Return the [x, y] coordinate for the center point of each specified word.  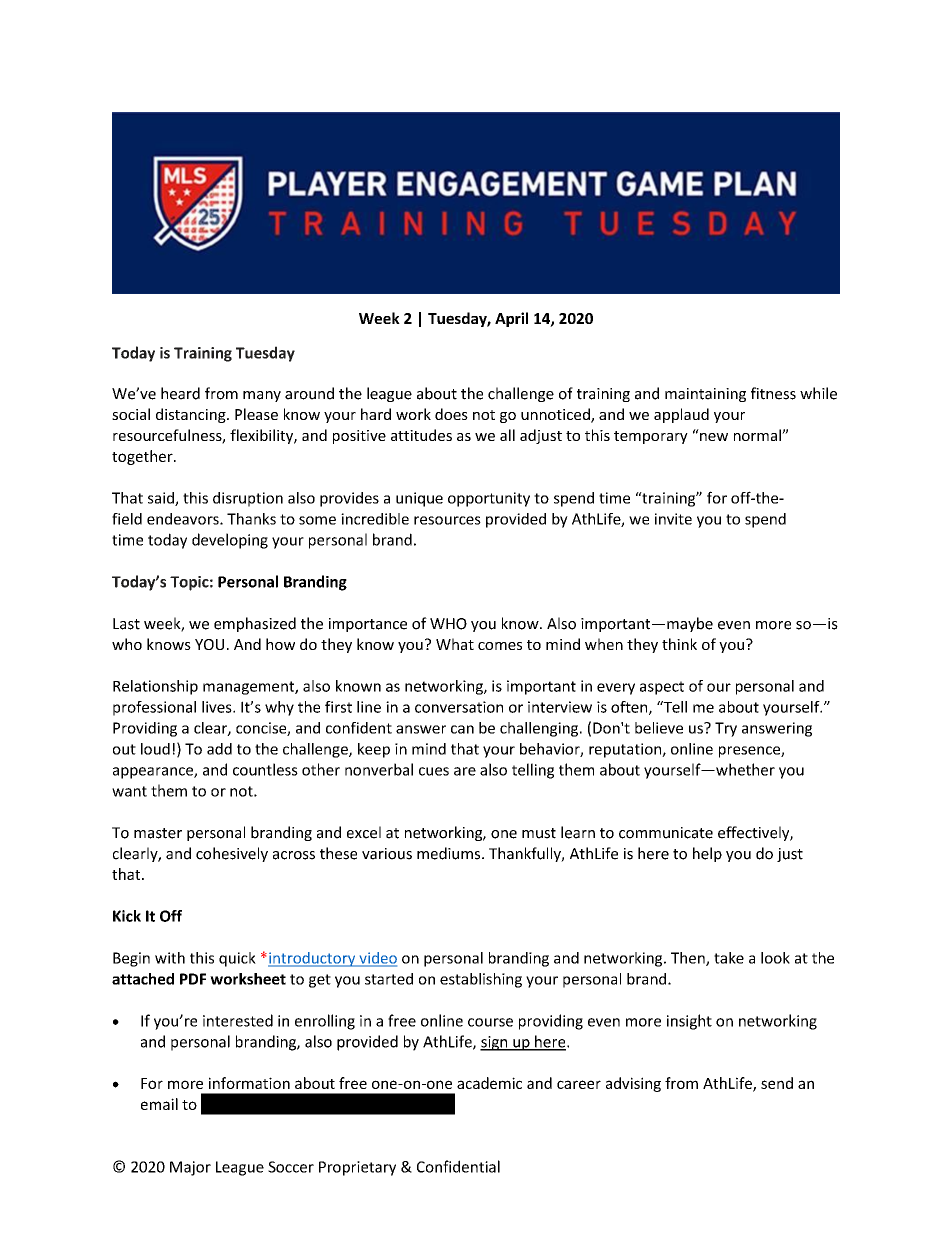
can [462, 729]
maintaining [705, 395]
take [729, 958]
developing [230, 541]
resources [447, 520]
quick [237, 959]
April [511, 319]
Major [190, 1168]
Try [726, 729]
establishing [481, 980]
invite [673, 519]
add [219, 749]
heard [180, 393]
